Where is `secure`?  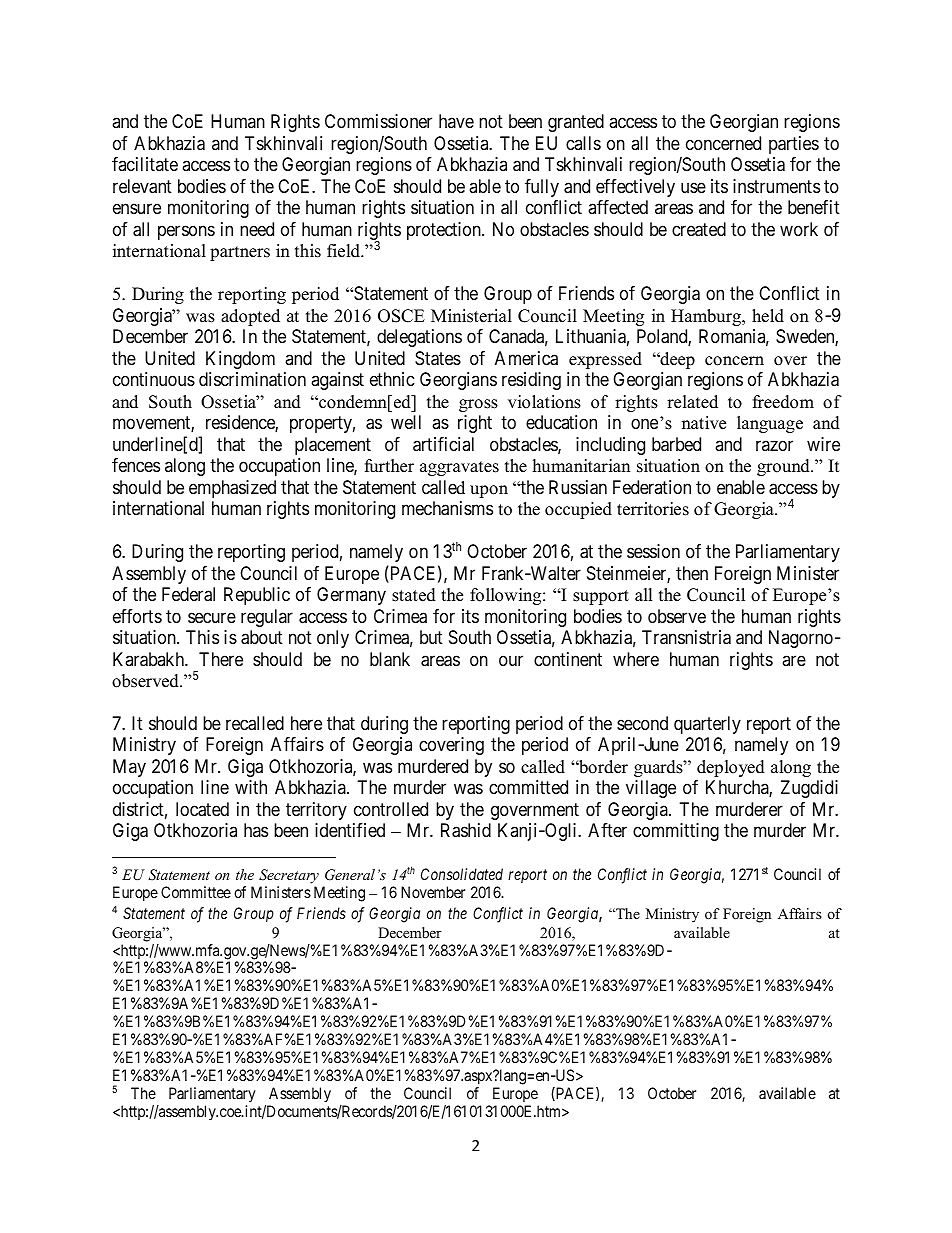 secure is located at coordinates (212, 617).
